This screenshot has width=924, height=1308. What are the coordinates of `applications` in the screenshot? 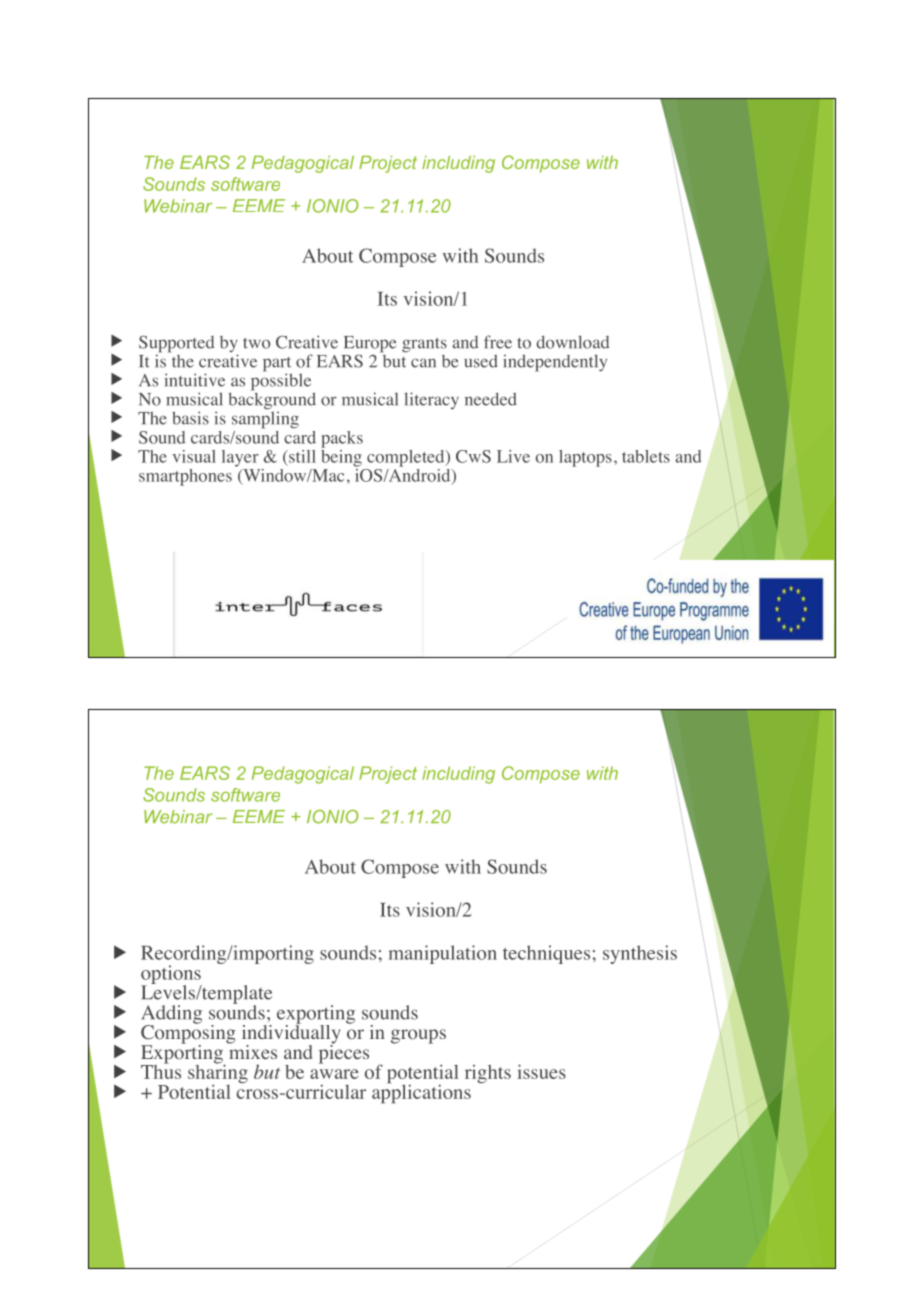 It's located at (421, 1093).
